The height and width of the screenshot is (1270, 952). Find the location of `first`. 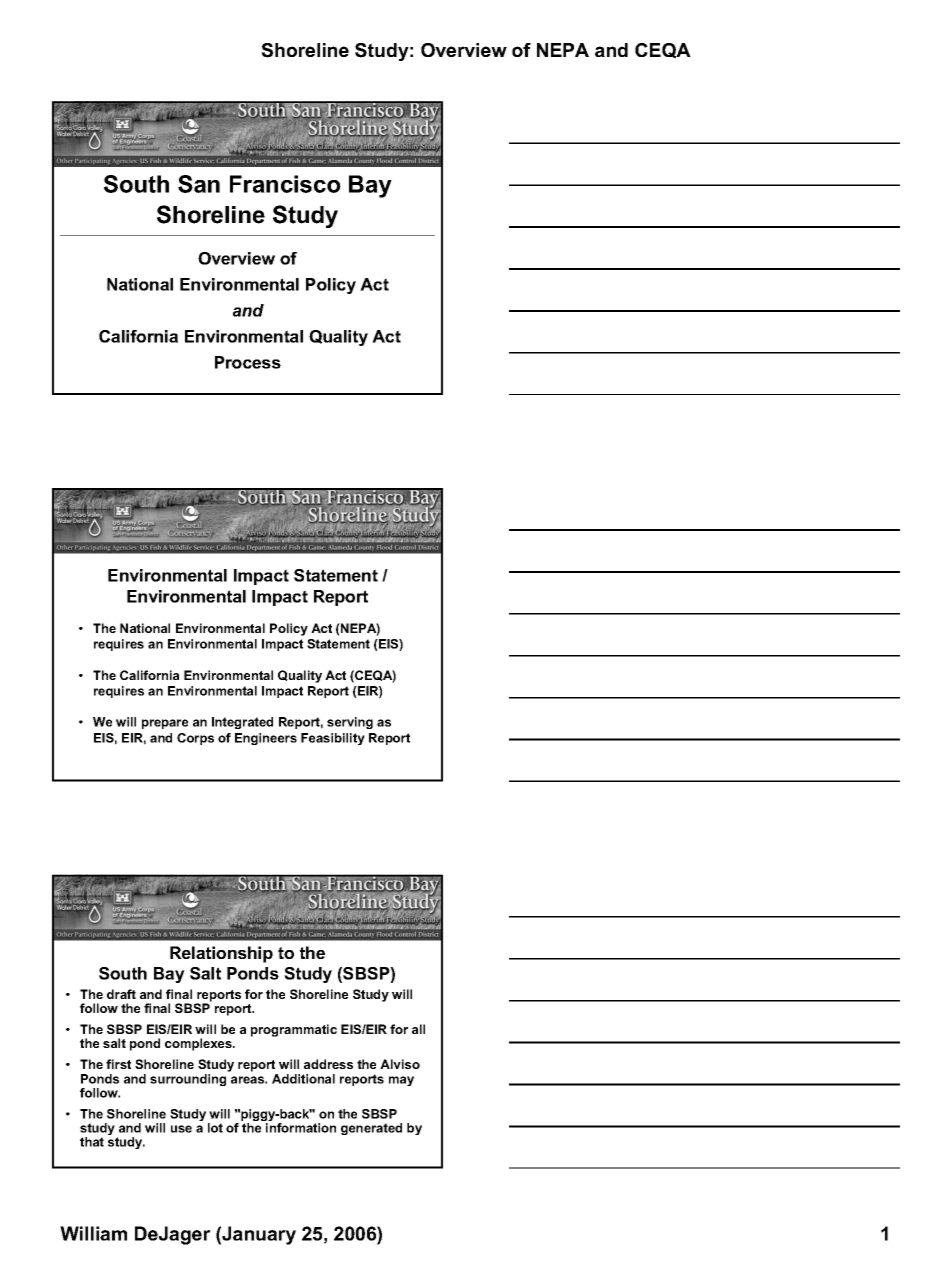

first is located at coordinates (118, 1064).
